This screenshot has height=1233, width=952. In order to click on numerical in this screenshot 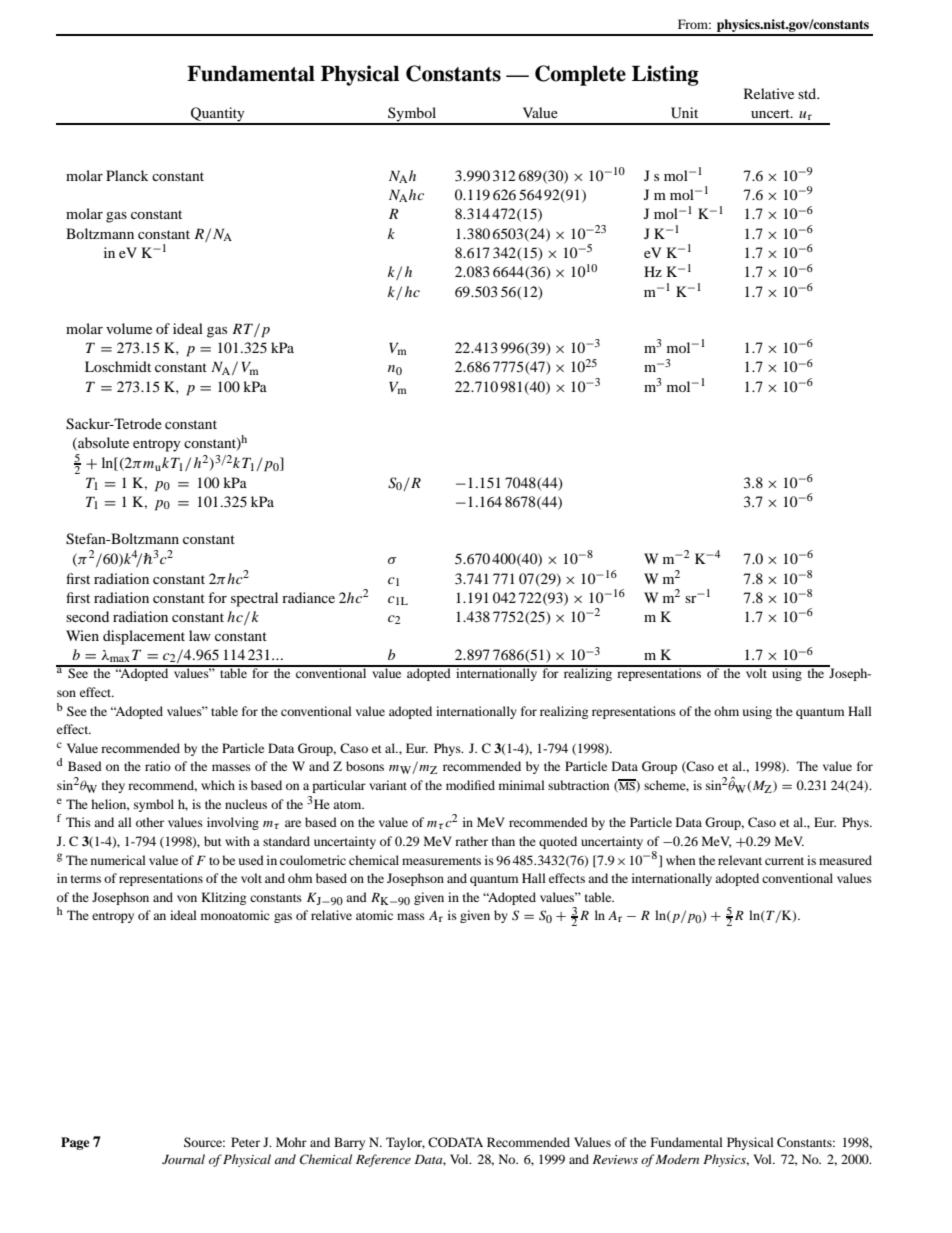, I will do `click(118, 860)`.
